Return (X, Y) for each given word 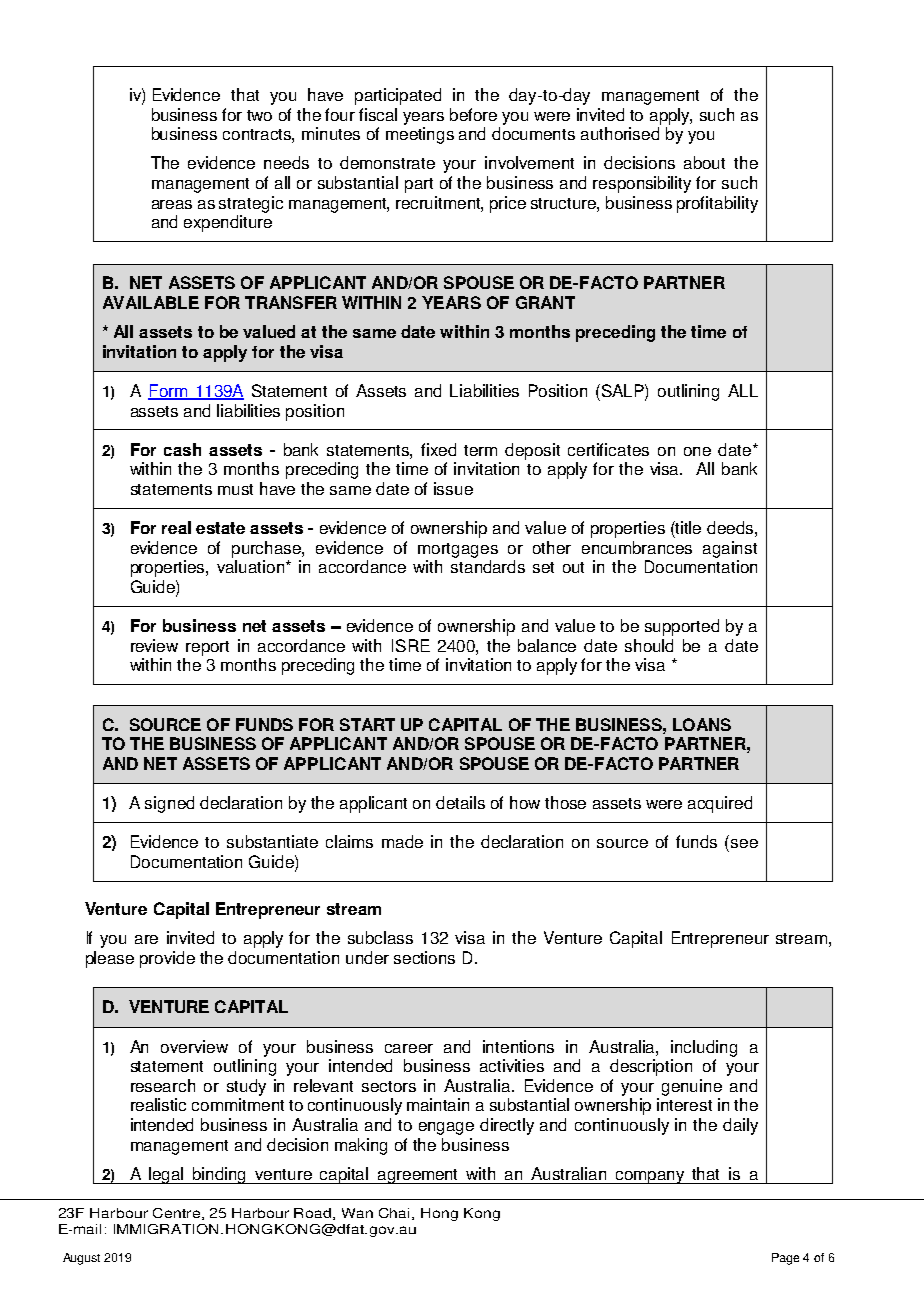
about (704, 162)
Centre (176, 1213)
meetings (420, 135)
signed (169, 804)
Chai (396, 1214)
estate (220, 528)
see (744, 843)
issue (453, 488)
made (402, 841)
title (687, 527)
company (650, 1177)
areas (172, 204)
